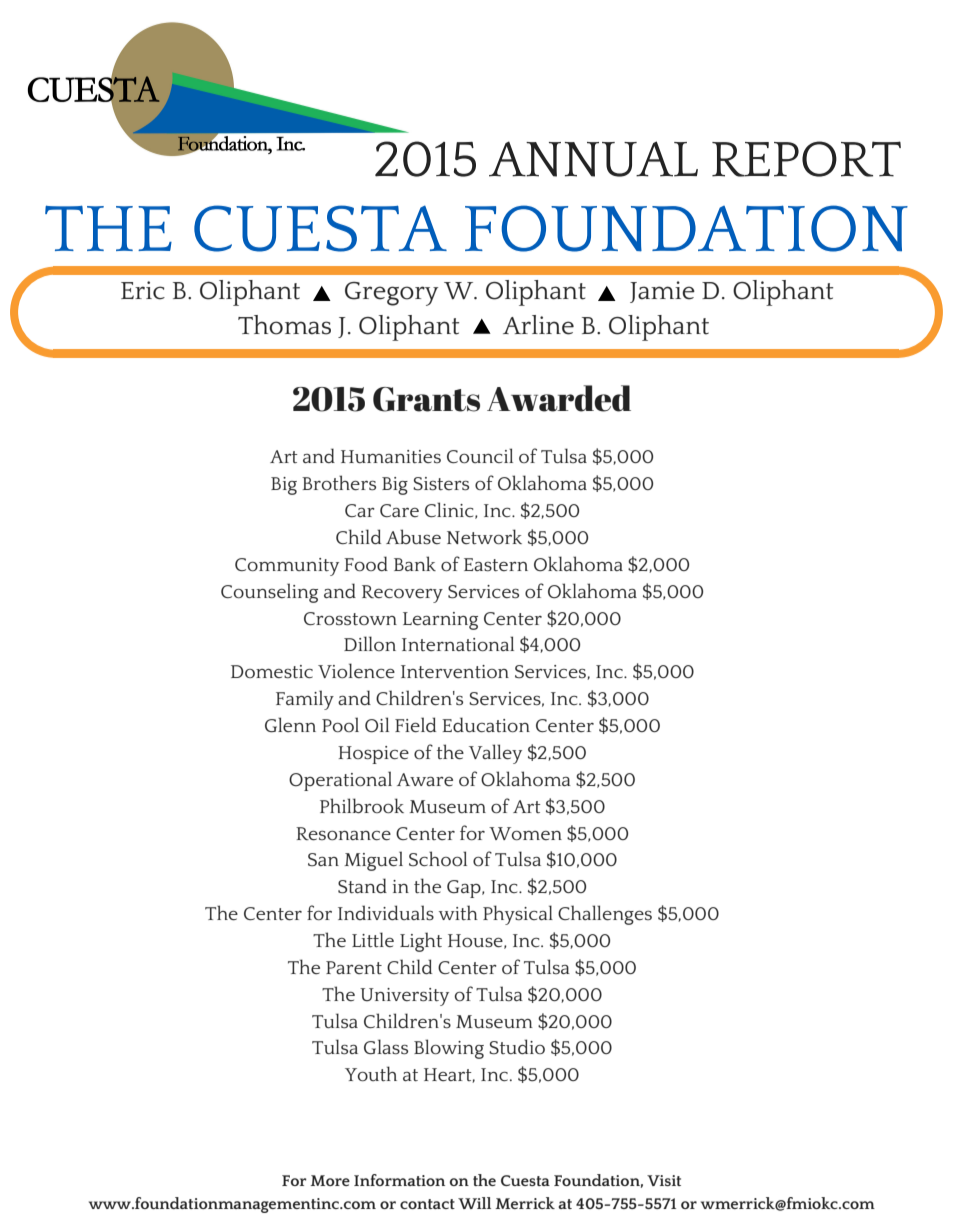  What do you see at coordinates (474, 1203) in the screenshot?
I see `Will` at bounding box center [474, 1203].
